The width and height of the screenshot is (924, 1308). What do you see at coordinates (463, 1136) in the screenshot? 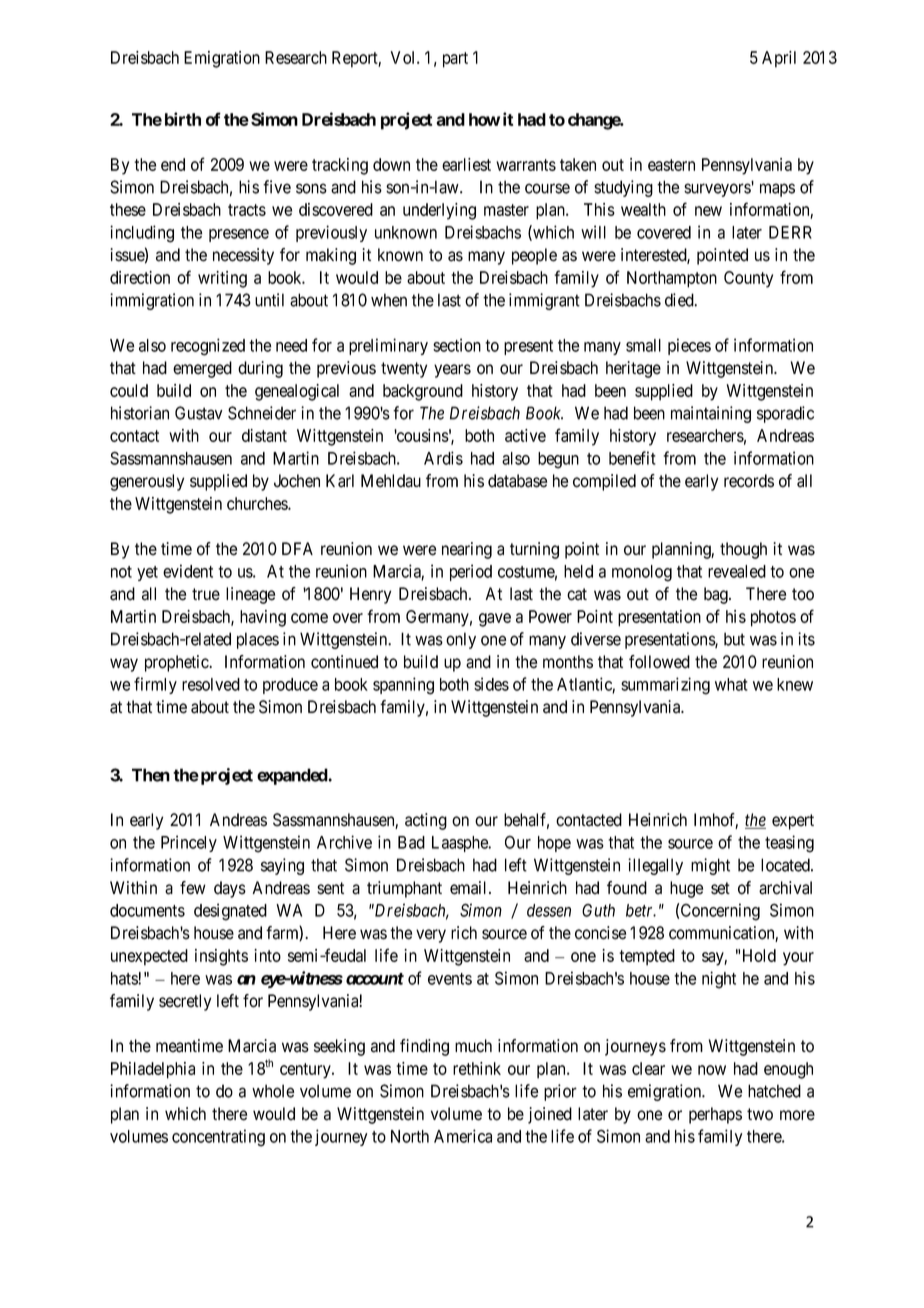
I see `America` at bounding box center [463, 1136].
